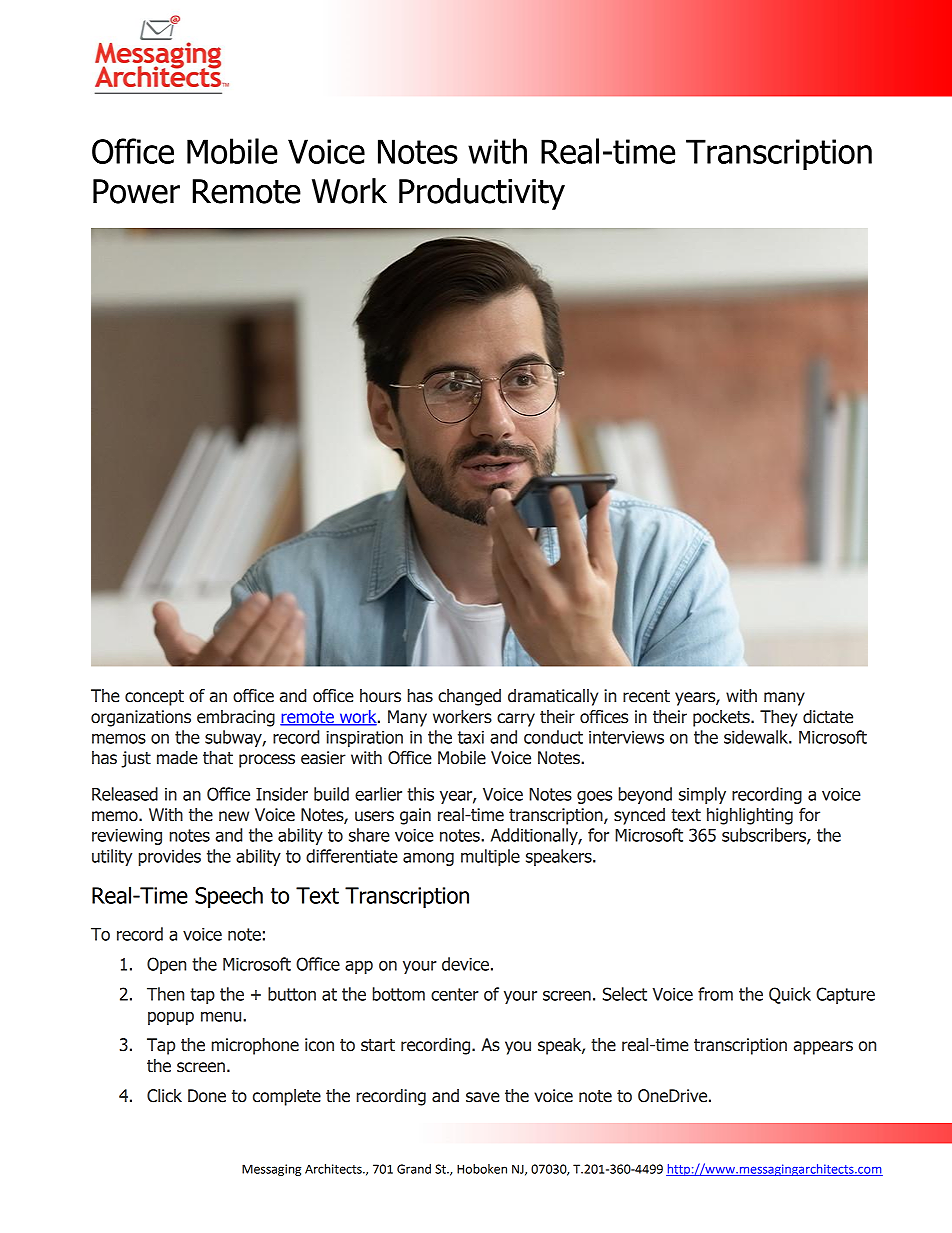 The width and height of the screenshot is (952, 1233). Describe the element at coordinates (482, 1169) in the screenshot. I see `Hoboken` at that location.
